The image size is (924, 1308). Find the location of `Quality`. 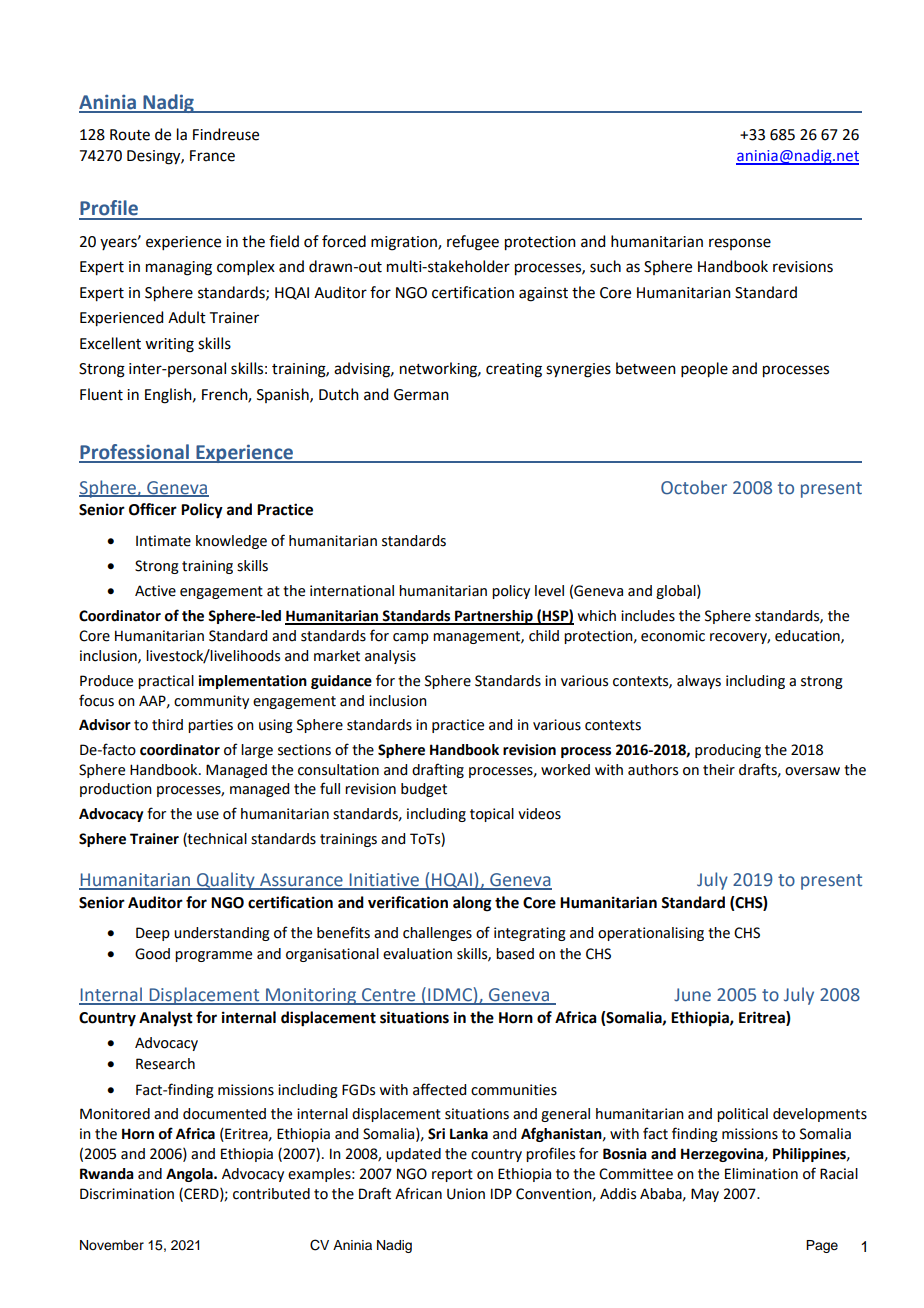

Quality is located at coordinates (226, 881).
